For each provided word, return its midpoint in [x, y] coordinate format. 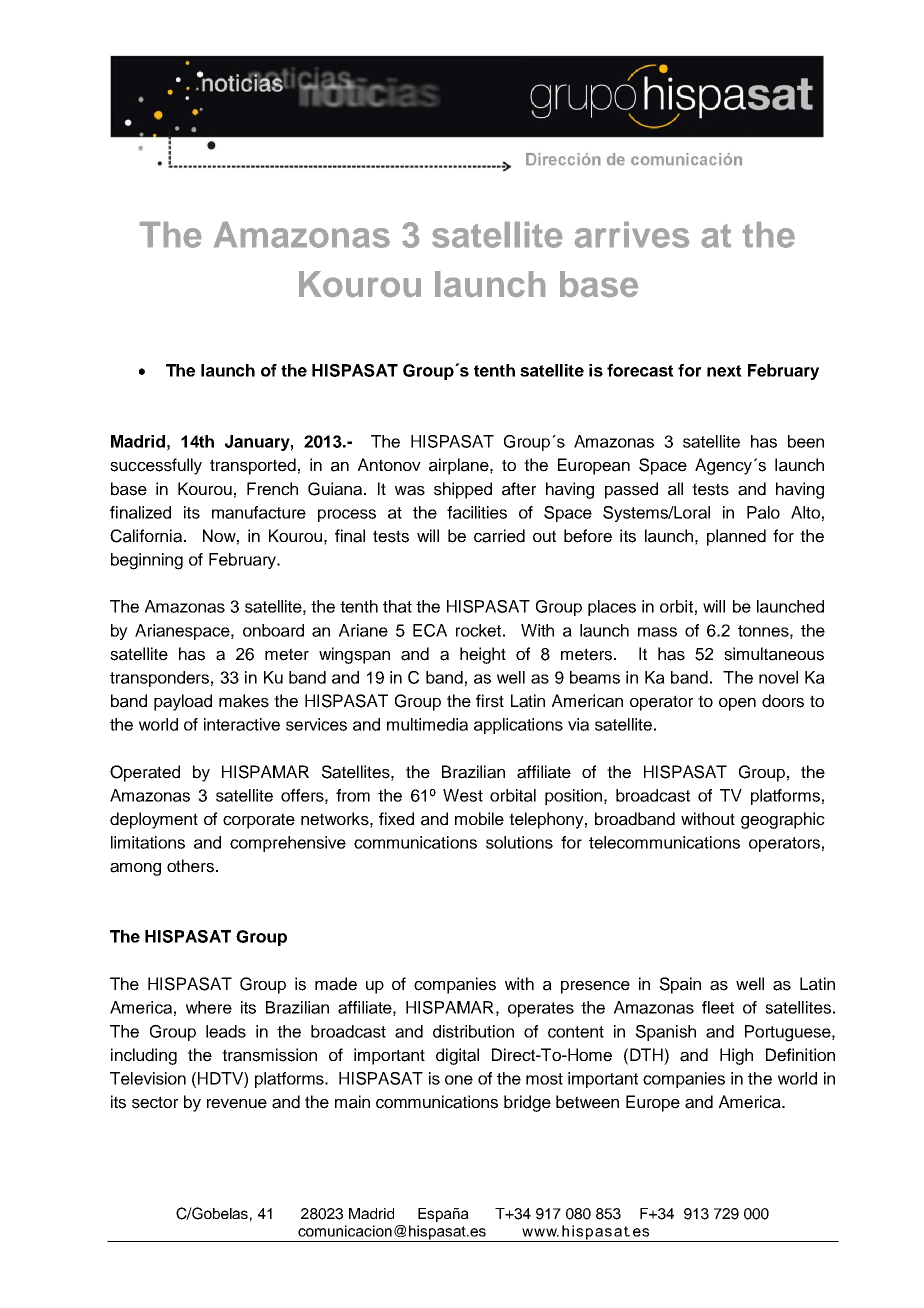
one [459, 1080]
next [724, 371]
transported [253, 466]
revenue [237, 1104]
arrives [632, 235]
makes [244, 701]
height [483, 655]
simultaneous [774, 654]
